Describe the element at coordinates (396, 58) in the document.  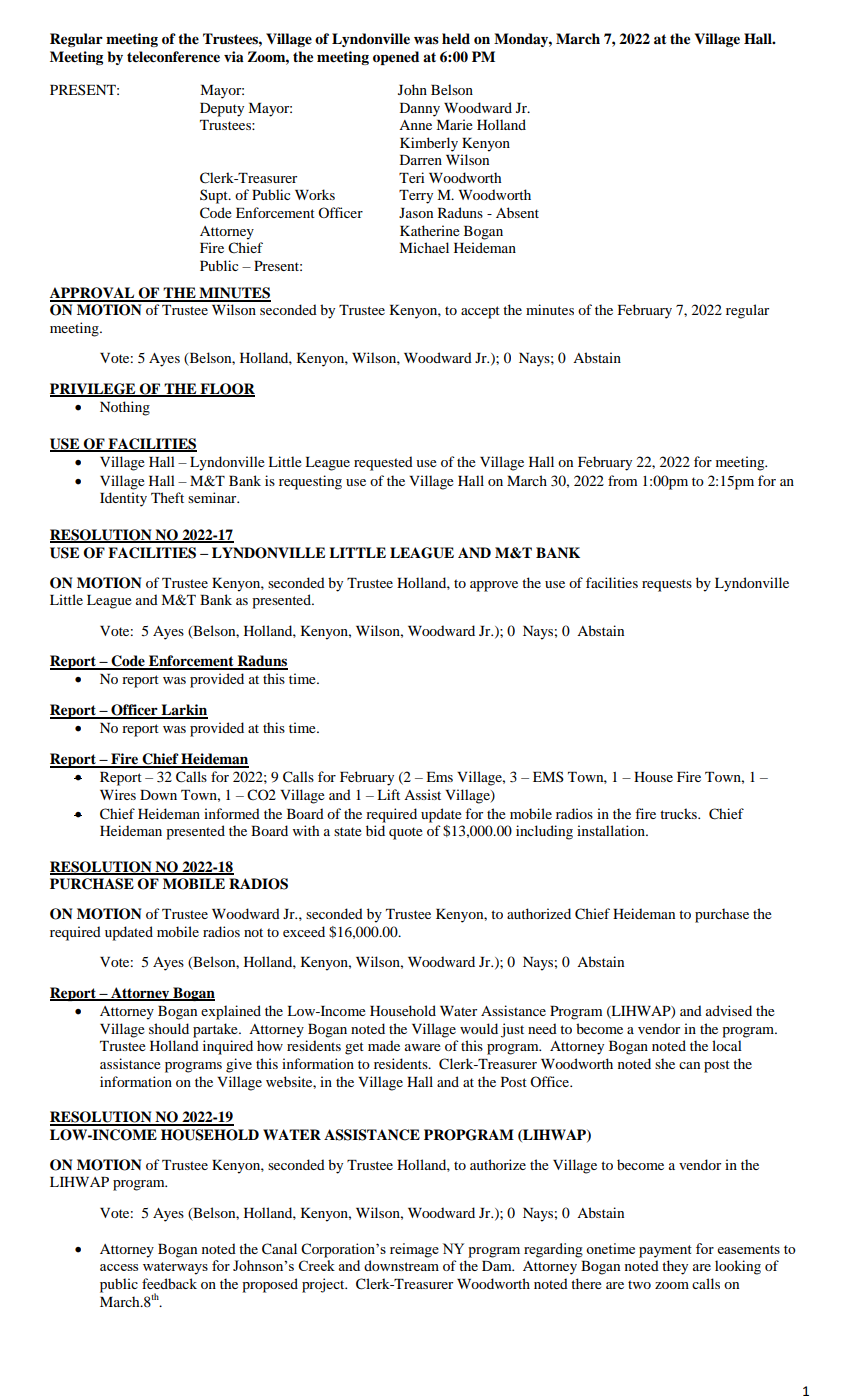
I see `opened` at that location.
